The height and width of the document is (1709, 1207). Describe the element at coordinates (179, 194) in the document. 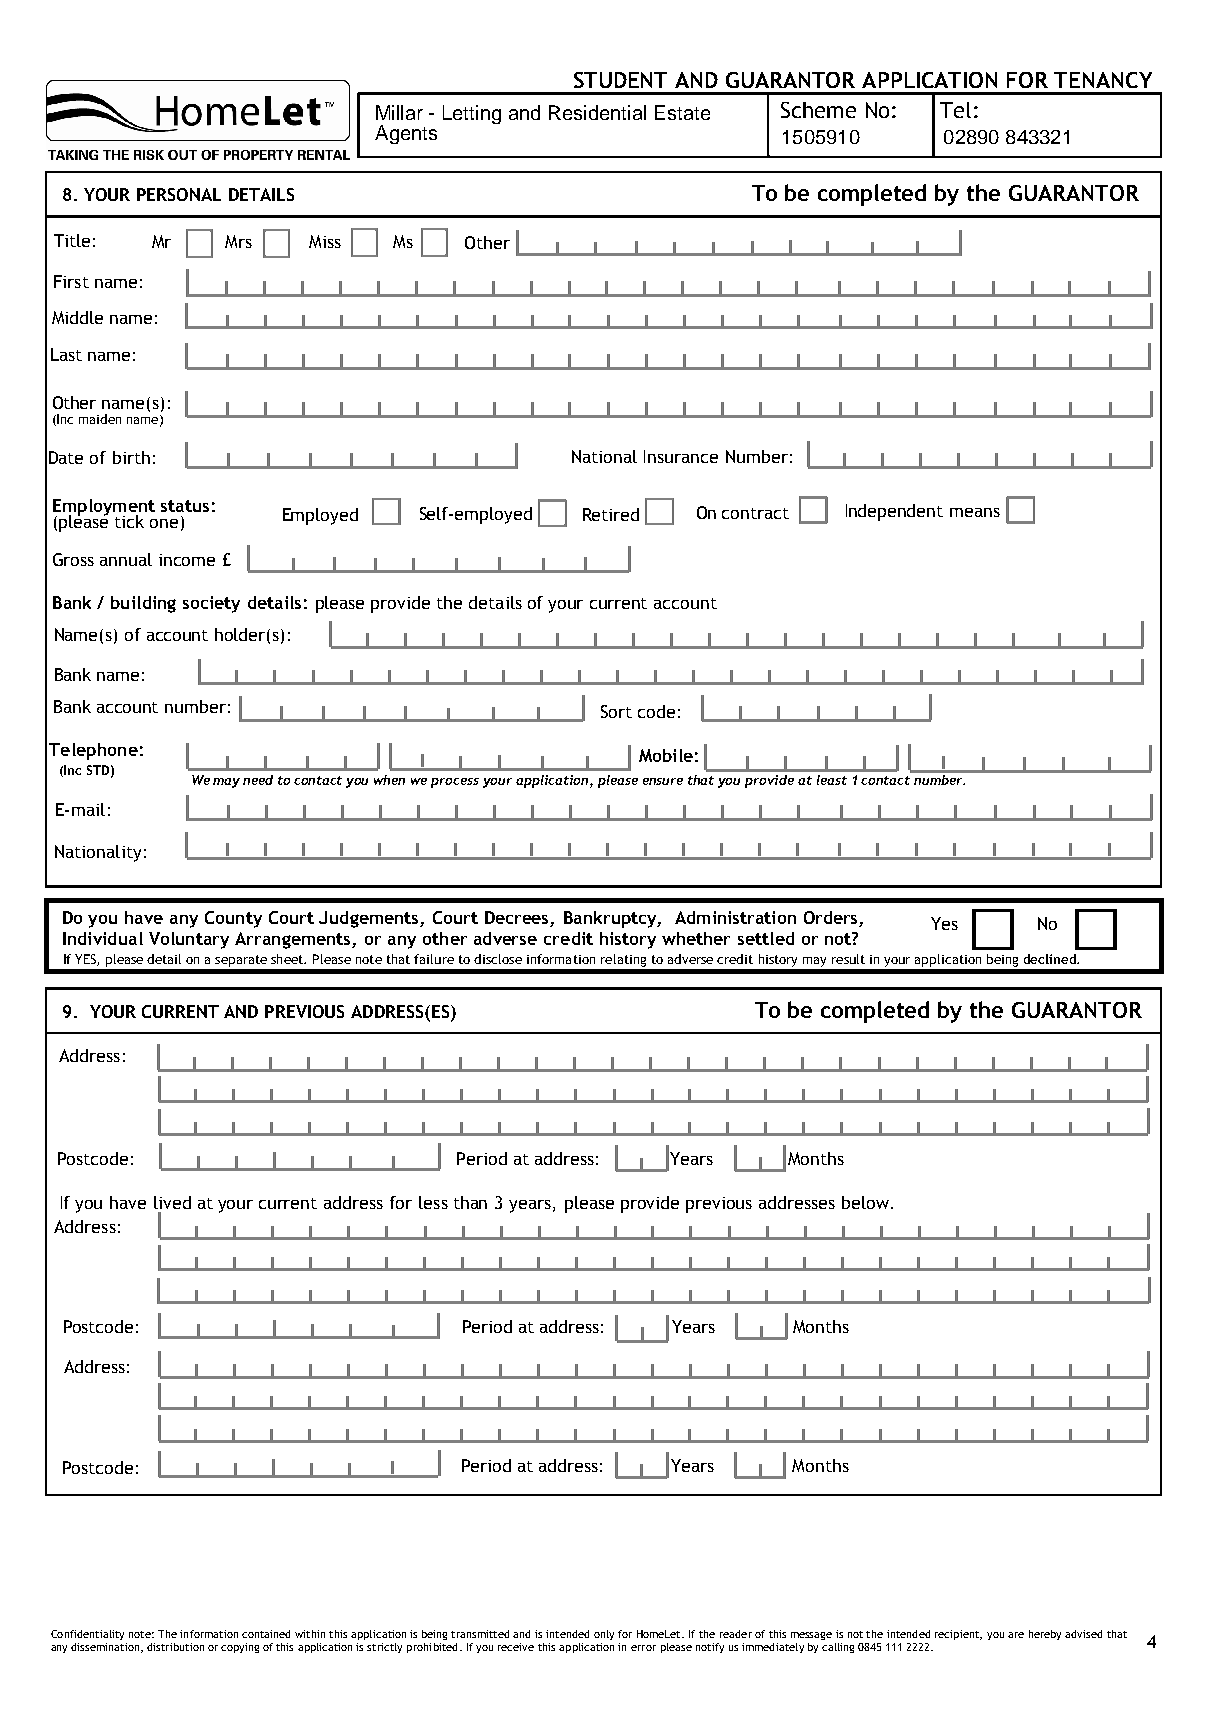

I see `PERSONAL` at that location.
